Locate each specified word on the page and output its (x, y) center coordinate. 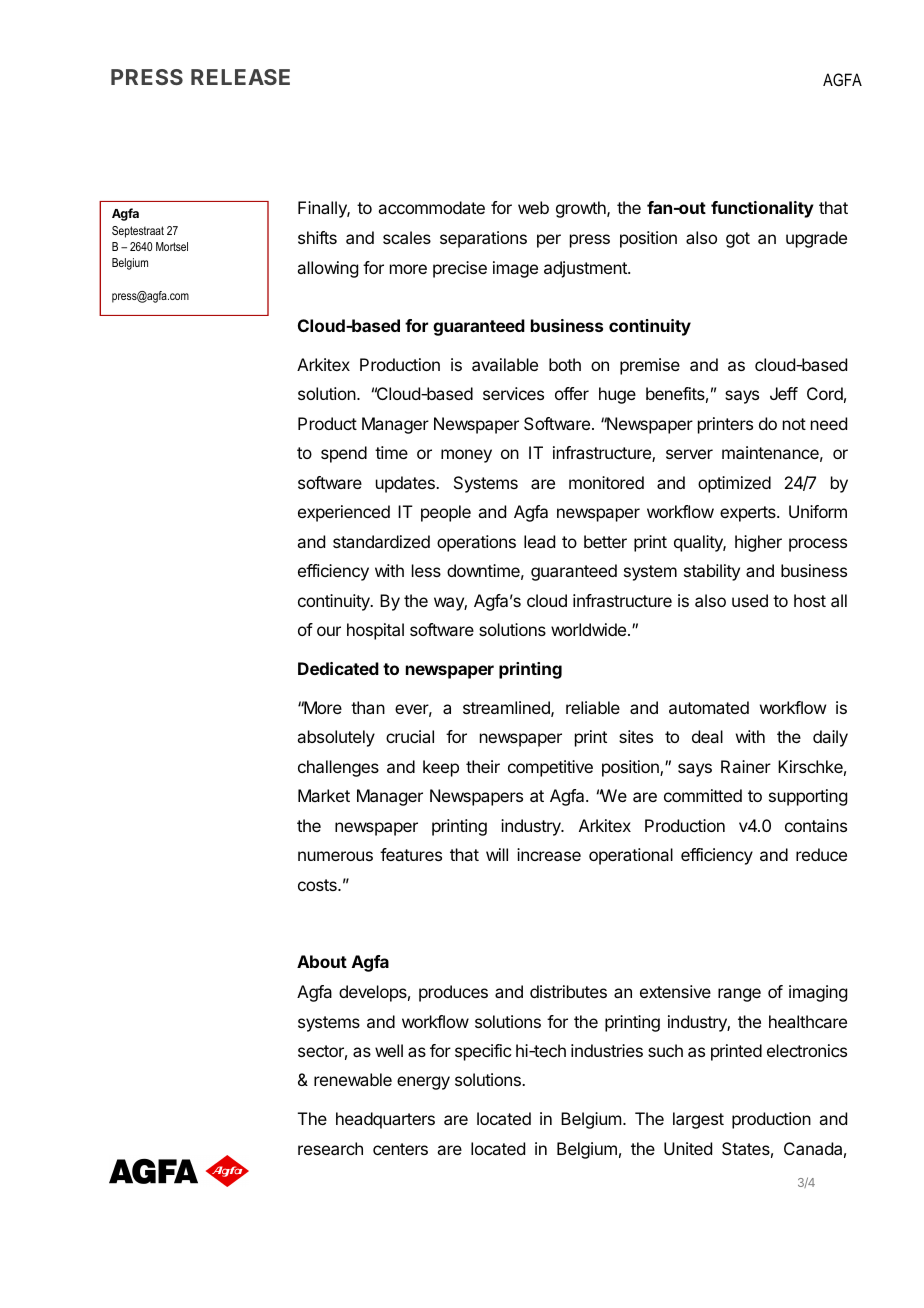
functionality (762, 209)
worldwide (588, 629)
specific (483, 1052)
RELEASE (240, 77)
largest (698, 1120)
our (329, 631)
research (330, 1148)
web (533, 207)
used (750, 600)
